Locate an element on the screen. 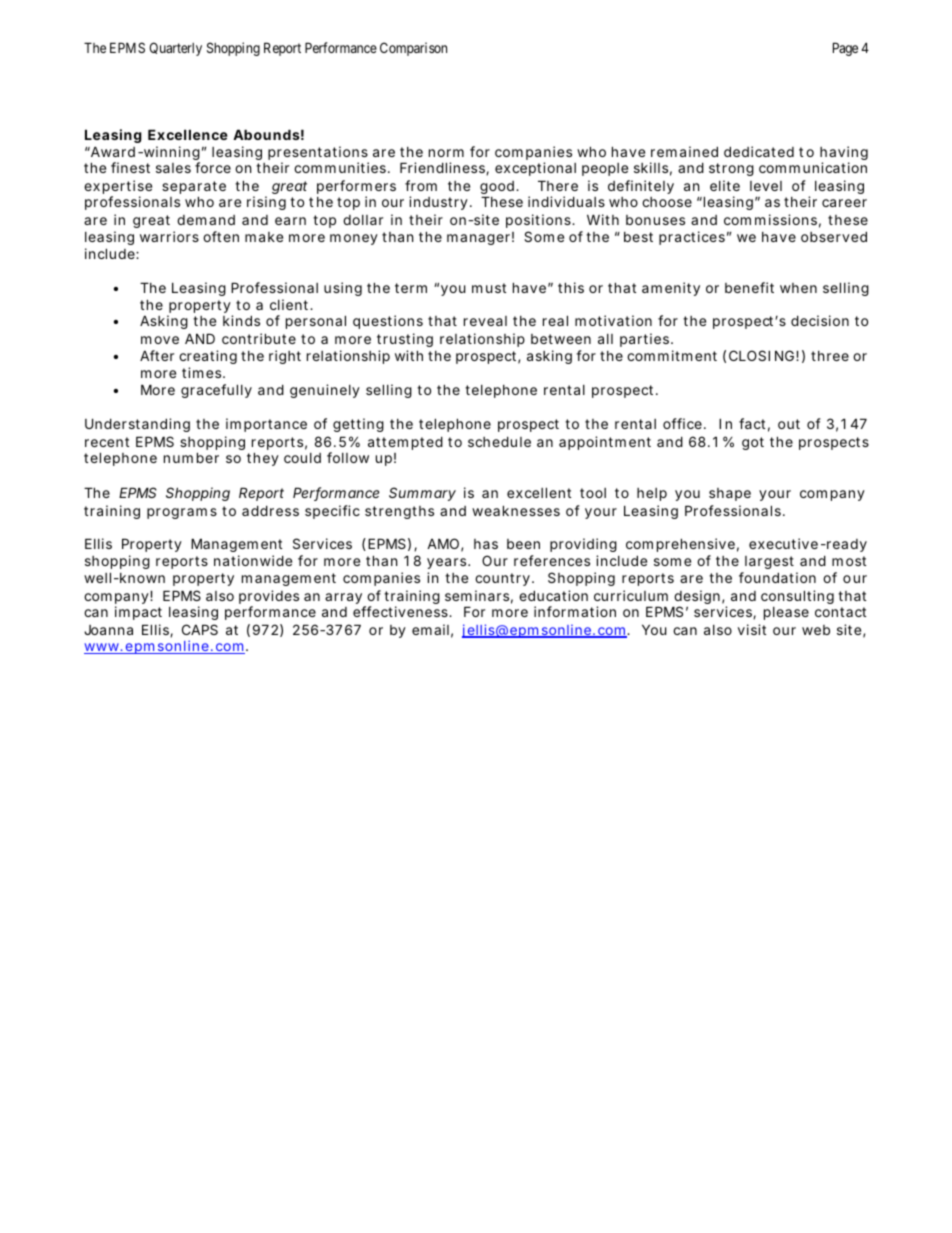 Image resolution: width=952 pixels, height=1233 pixels. kinds is located at coordinates (241, 320).
